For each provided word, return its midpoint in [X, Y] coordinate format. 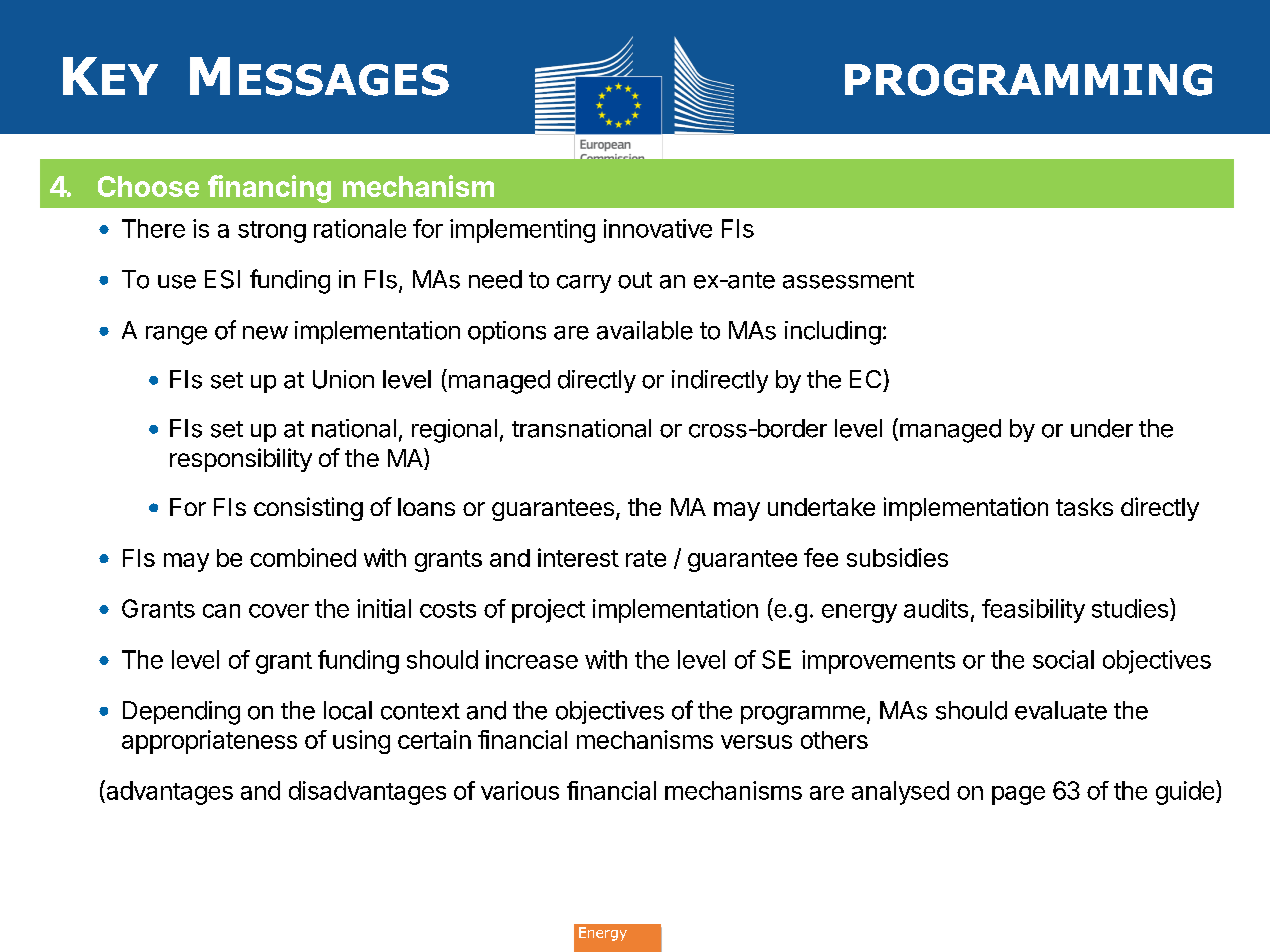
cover [279, 611]
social [1063, 659]
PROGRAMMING [1028, 80]
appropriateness [209, 742]
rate [646, 558]
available [645, 330]
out [635, 280]
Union [343, 379]
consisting [308, 509]
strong [272, 232]
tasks [1084, 507]
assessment [848, 280]
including [833, 333]
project [548, 611]
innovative [658, 228]
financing [269, 189]
